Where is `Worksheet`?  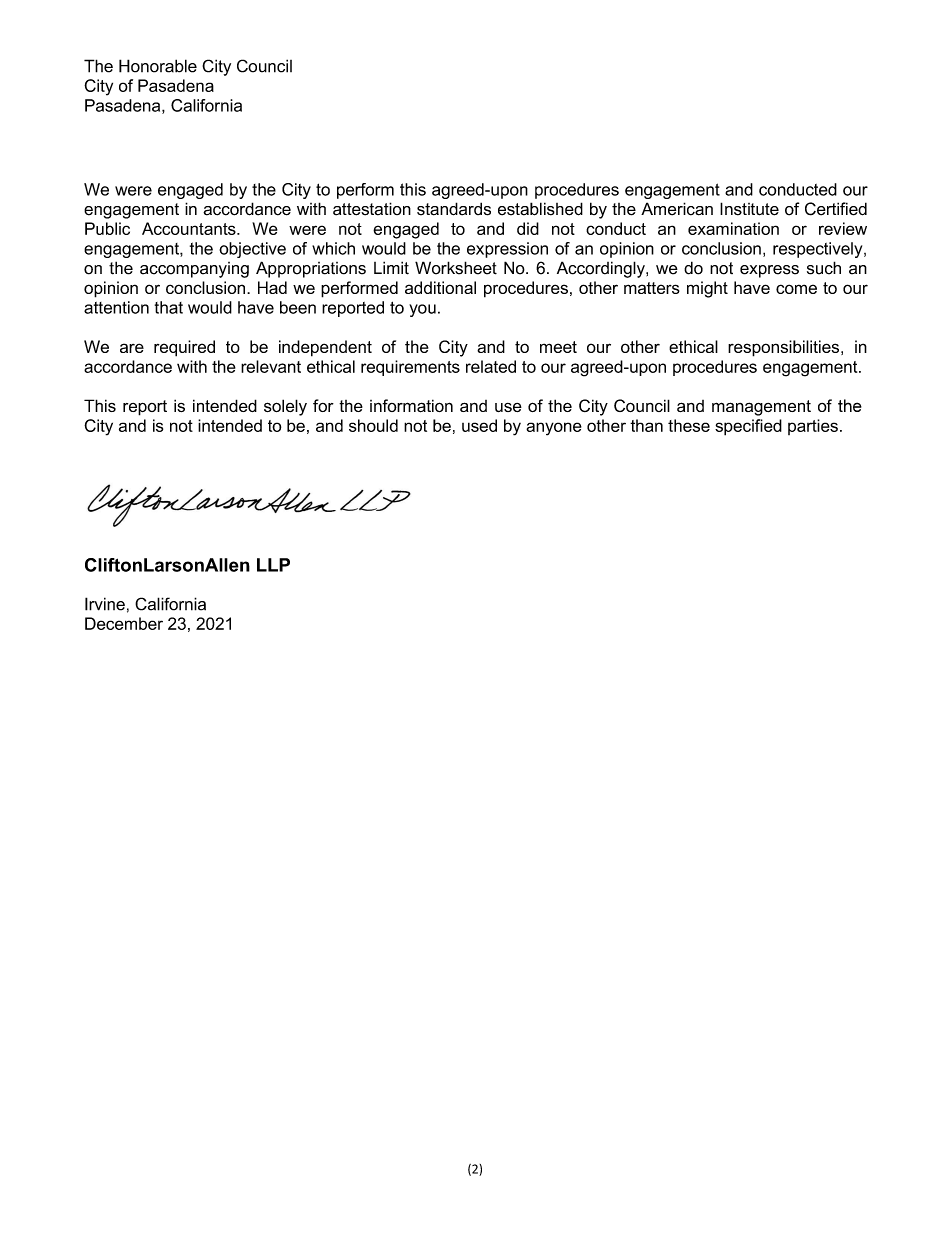 Worksheet is located at coordinates (456, 268).
